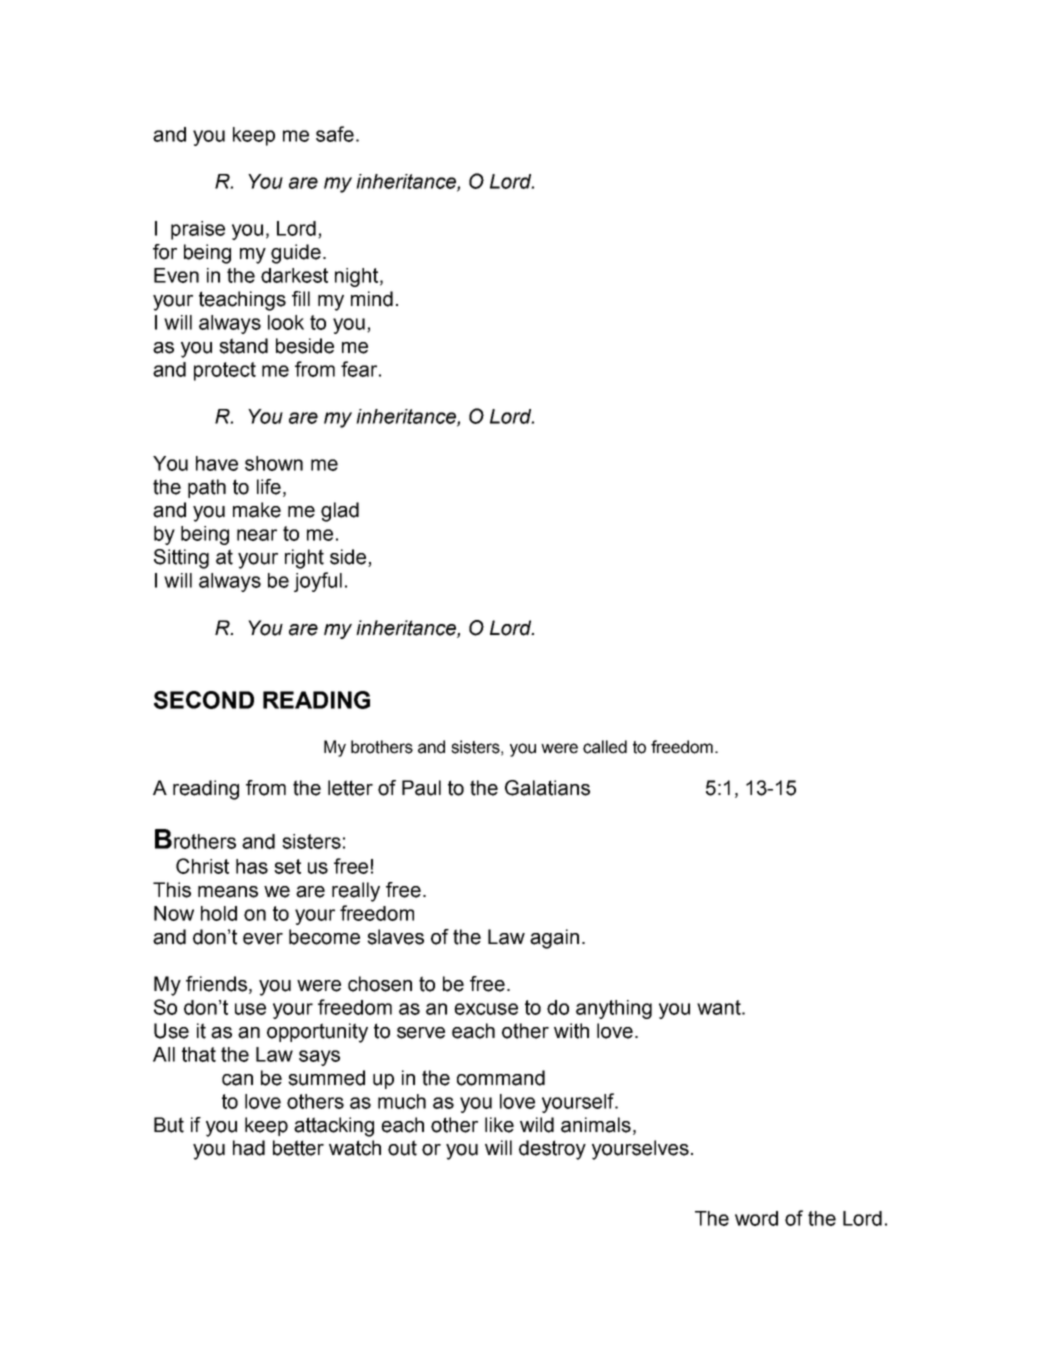 This screenshot has height=1348, width=1042. Describe the element at coordinates (614, 1009) in the screenshot. I see `anything` at that location.
